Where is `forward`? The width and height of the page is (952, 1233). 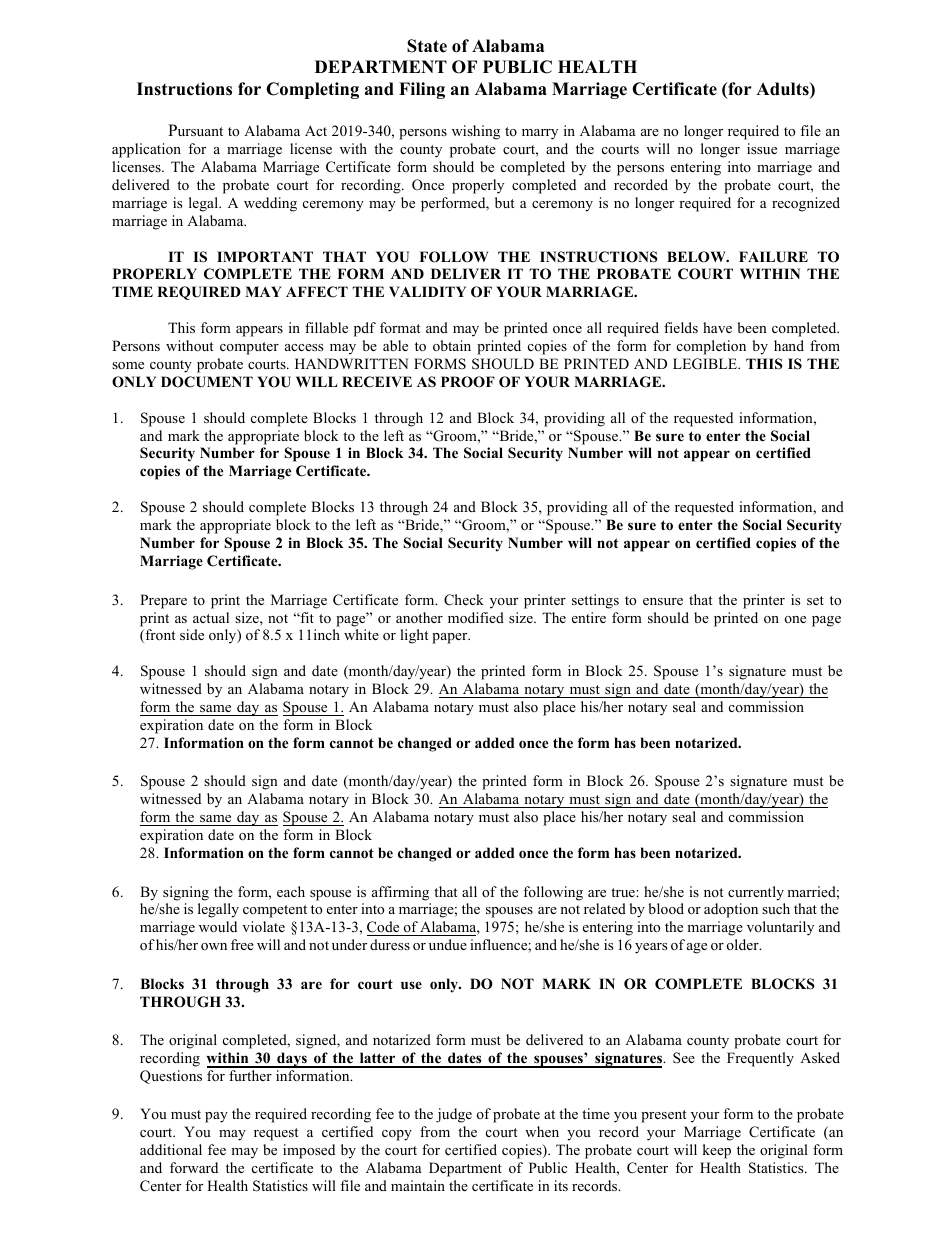 forward is located at coordinates (194, 1167).
